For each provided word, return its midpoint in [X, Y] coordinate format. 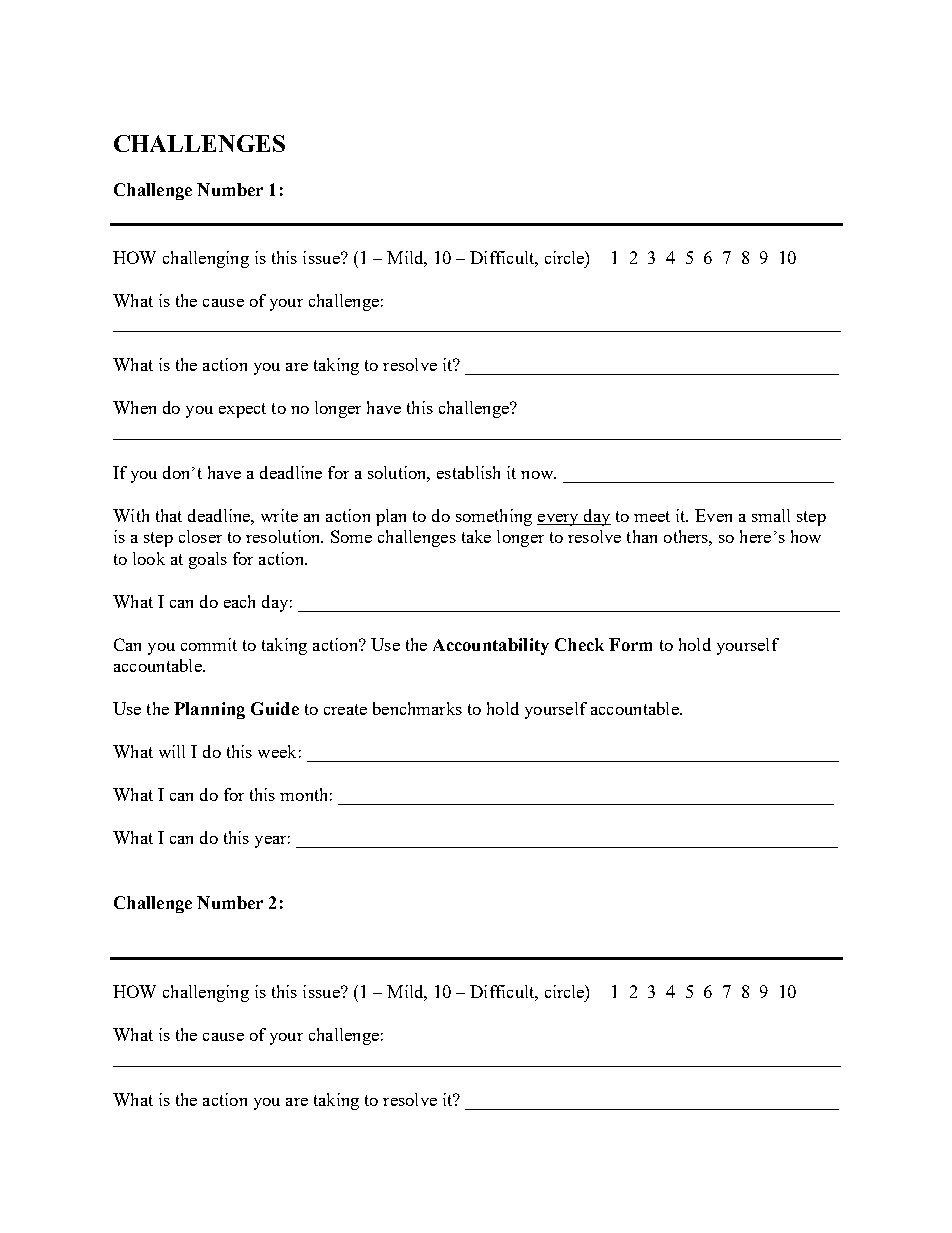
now [538, 475]
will [172, 751]
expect [242, 410]
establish [468, 472]
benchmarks [417, 708]
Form [630, 644]
